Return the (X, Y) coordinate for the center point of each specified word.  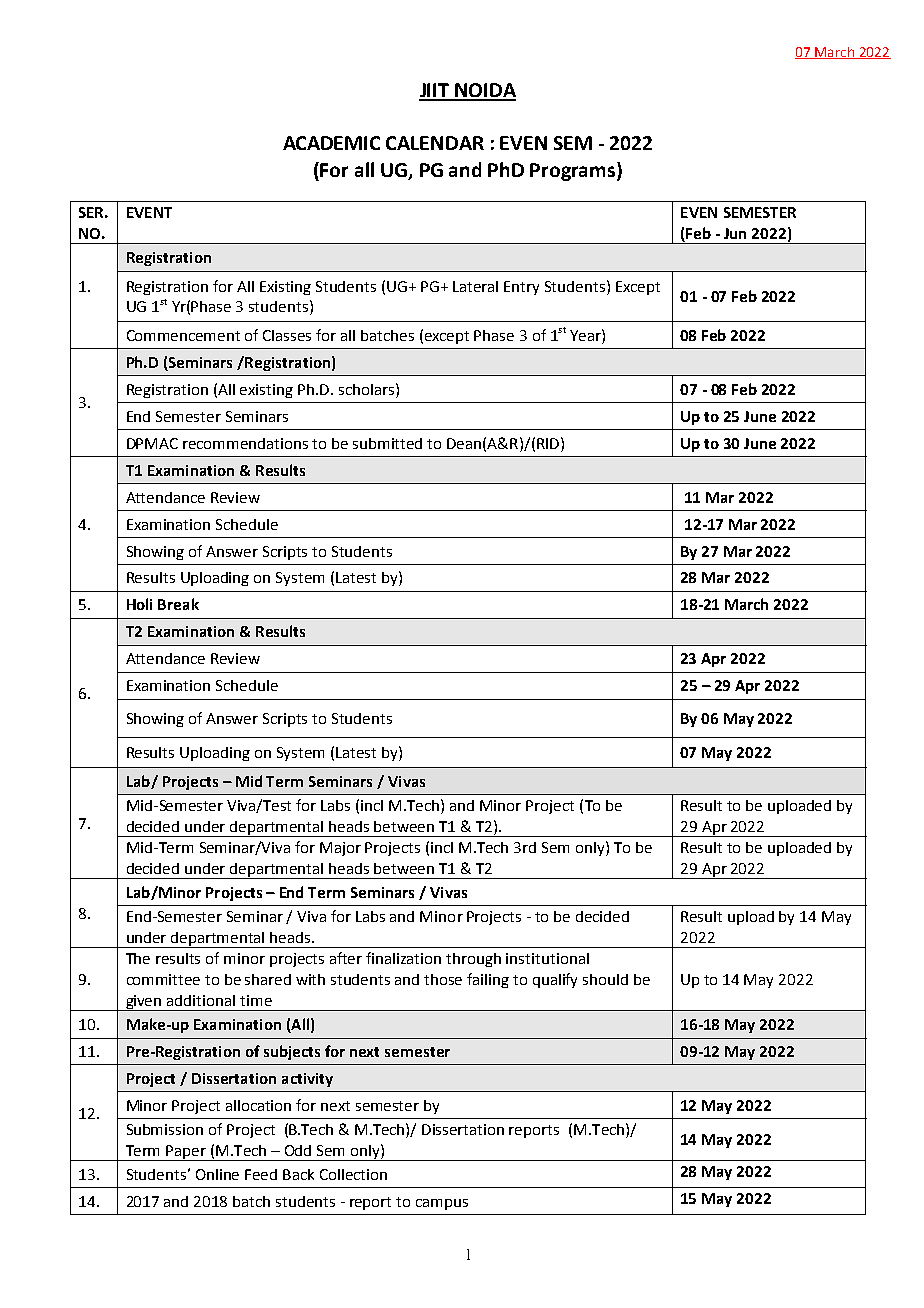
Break (178, 604)
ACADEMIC (331, 143)
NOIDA (484, 91)
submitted (387, 443)
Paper (187, 1153)
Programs (574, 171)
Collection (353, 1174)
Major (340, 849)
